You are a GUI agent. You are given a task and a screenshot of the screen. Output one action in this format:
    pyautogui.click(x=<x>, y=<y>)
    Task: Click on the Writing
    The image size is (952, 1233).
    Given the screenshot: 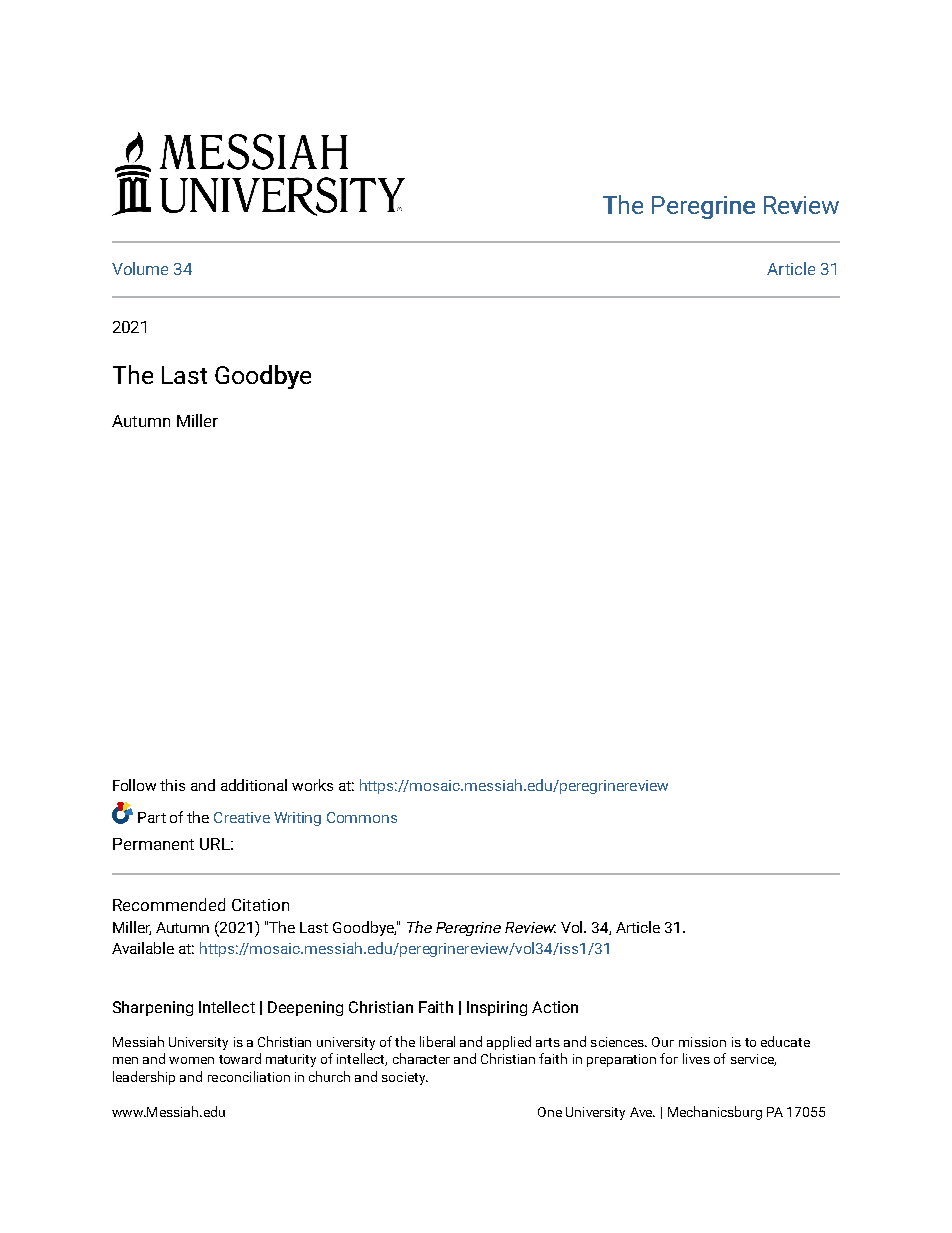 What is the action you would take?
    pyautogui.click(x=297, y=819)
